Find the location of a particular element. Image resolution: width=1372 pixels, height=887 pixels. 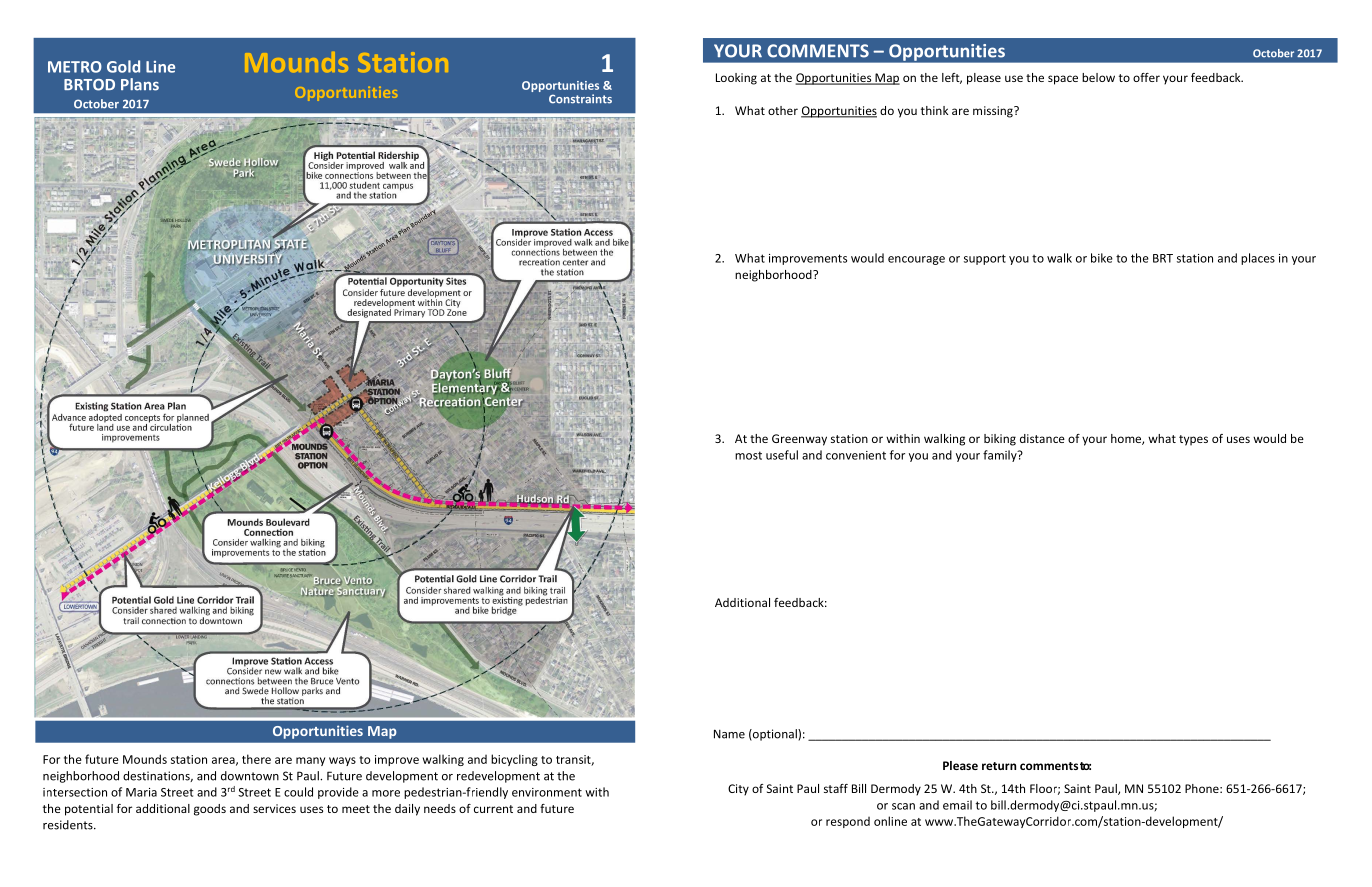

distance is located at coordinates (1042, 438).
